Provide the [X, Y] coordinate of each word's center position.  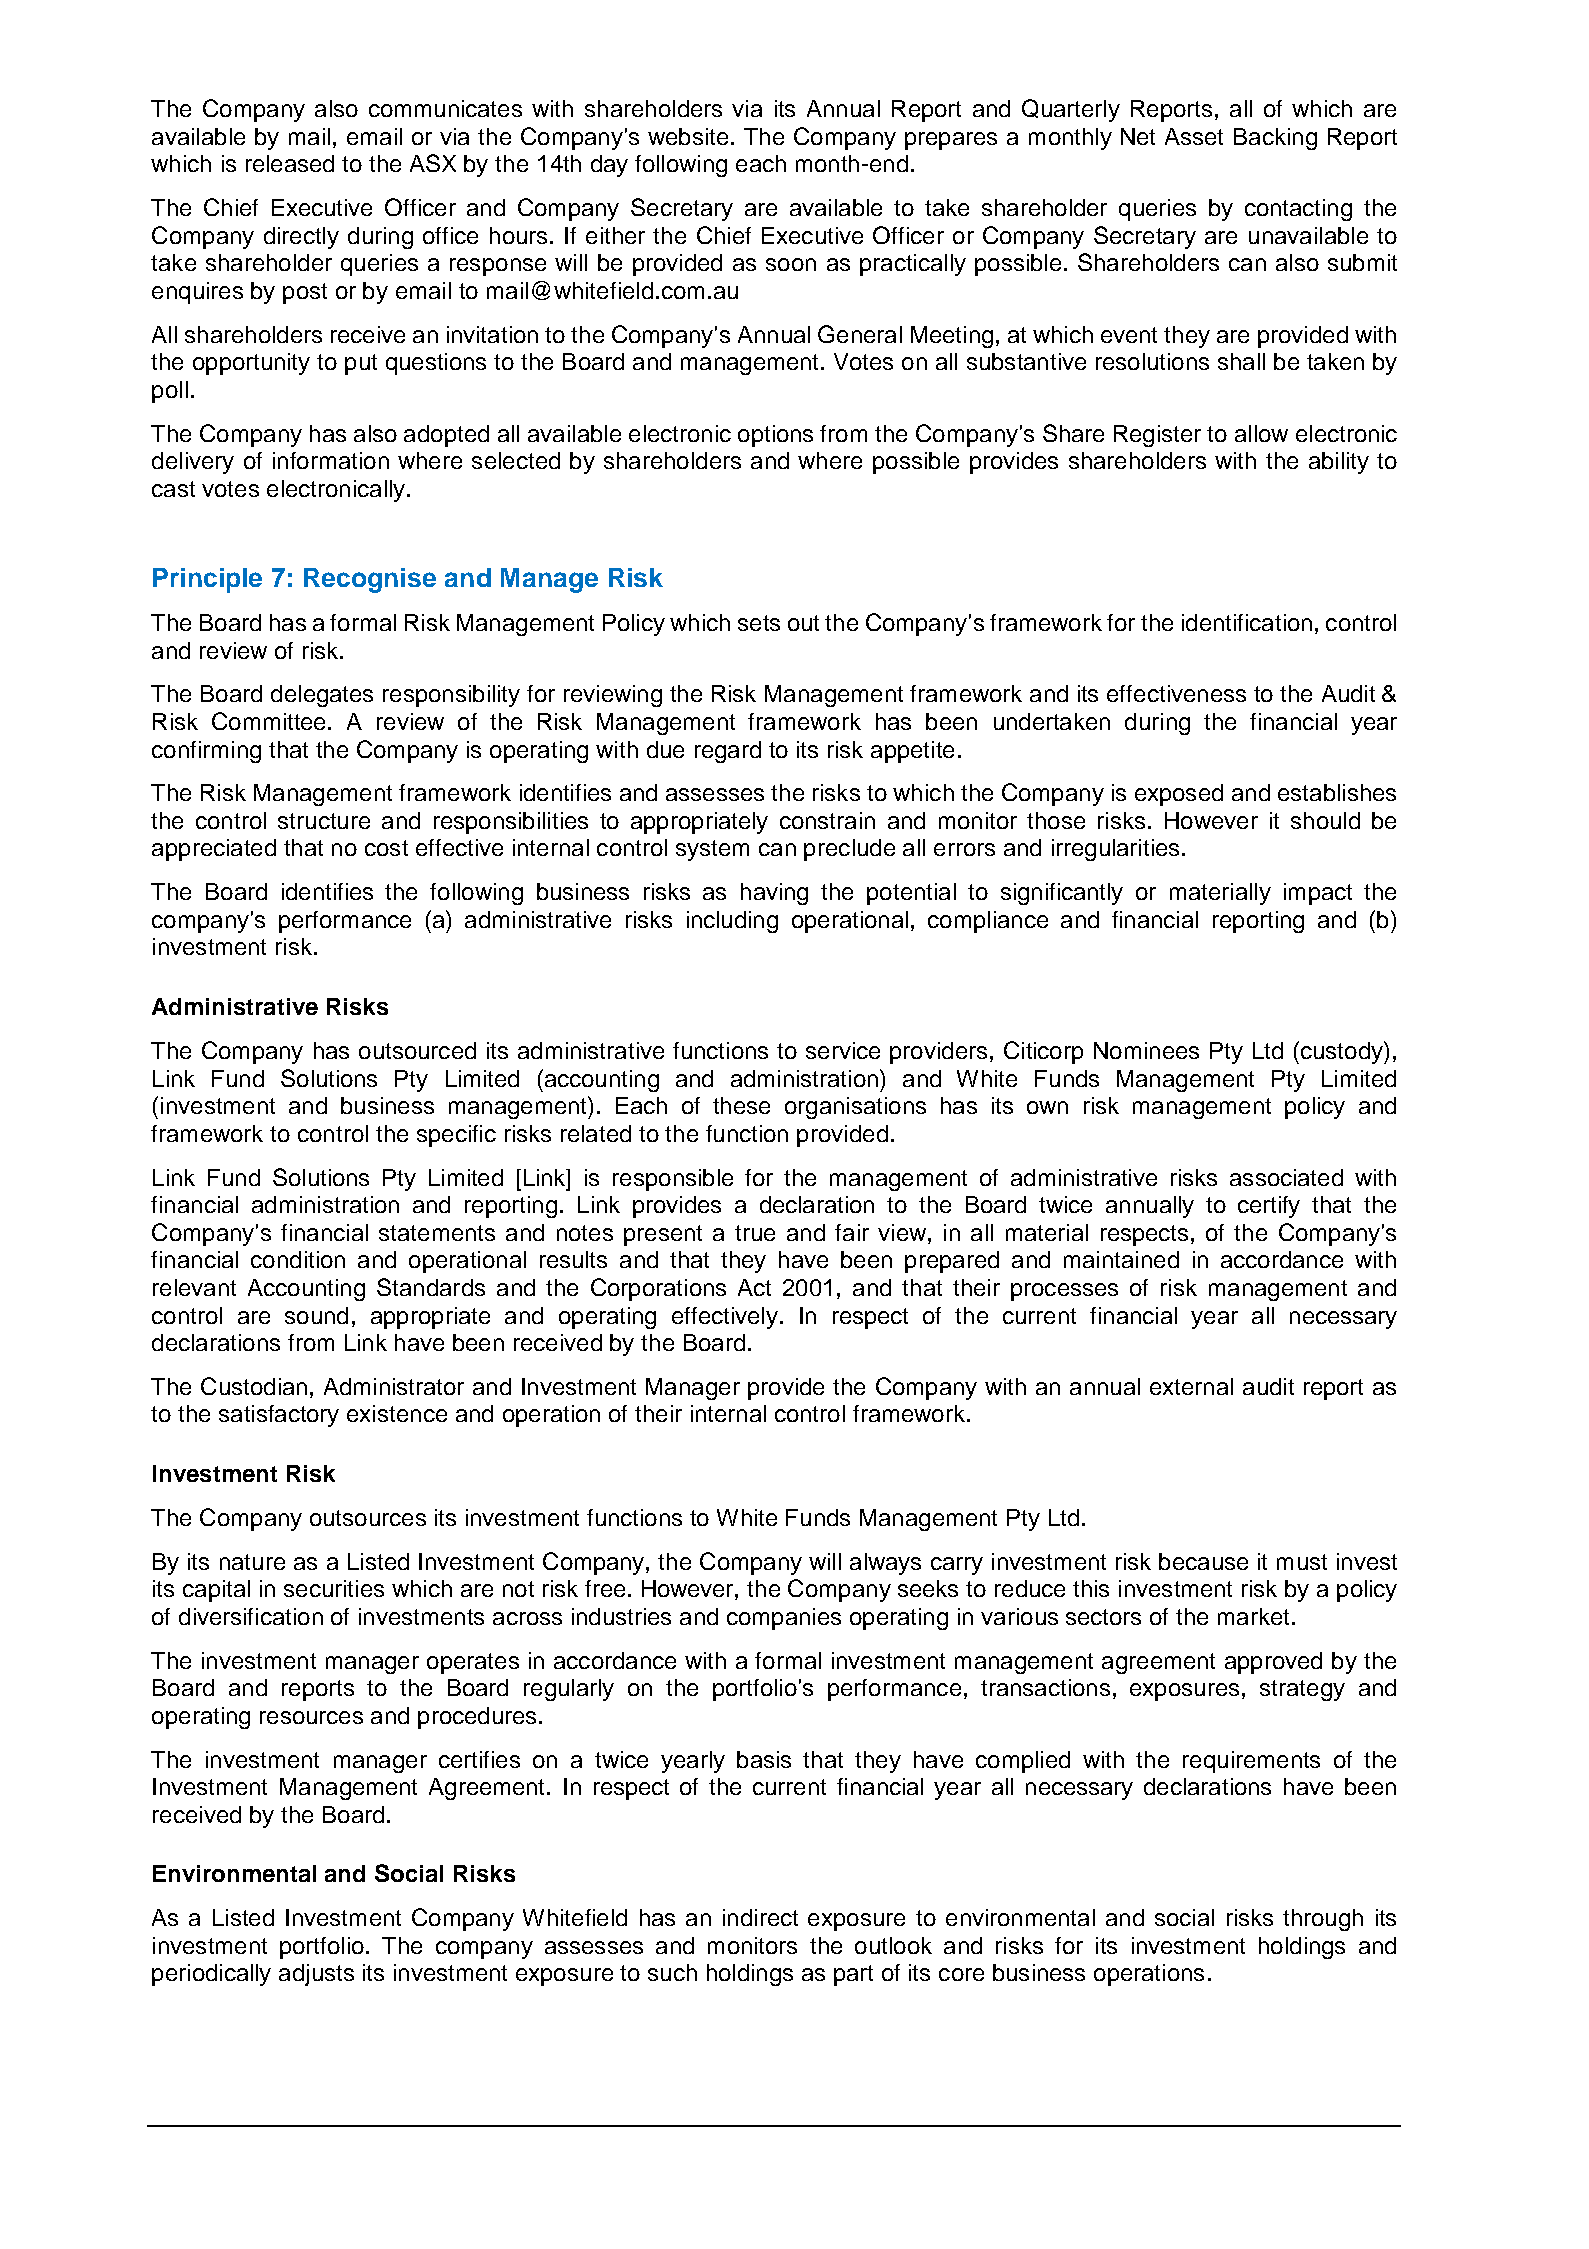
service [843, 1050]
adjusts [316, 1975]
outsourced [417, 1050]
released [290, 163]
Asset [1194, 136]
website [688, 136]
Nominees [1146, 1050]
